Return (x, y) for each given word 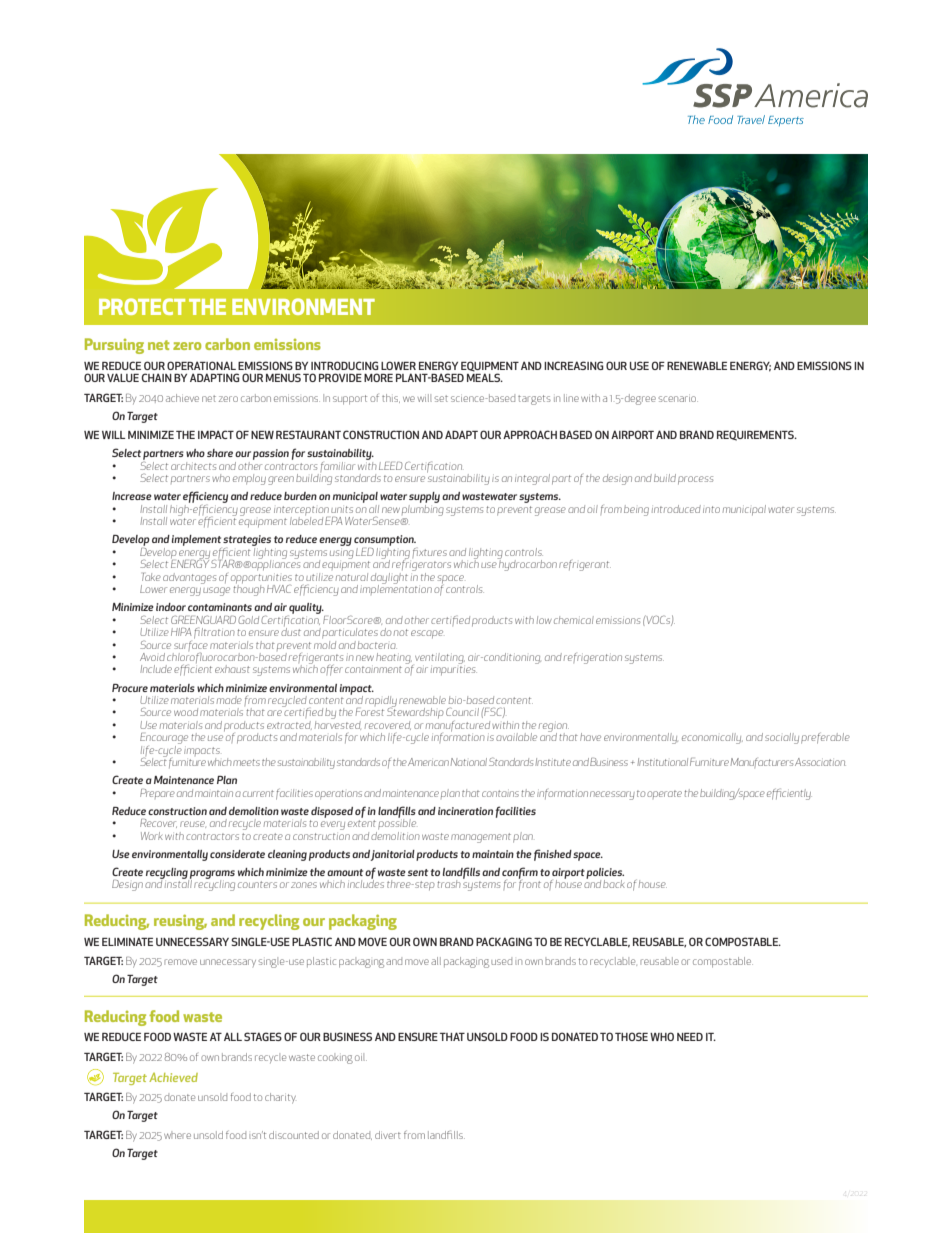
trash (449, 884)
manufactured (458, 727)
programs (211, 875)
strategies (247, 542)
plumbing (423, 509)
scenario (678, 399)
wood (186, 712)
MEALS (485, 377)
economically (712, 738)
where (177, 1135)
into (711, 509)
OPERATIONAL (201, 365)
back (614, 884)
